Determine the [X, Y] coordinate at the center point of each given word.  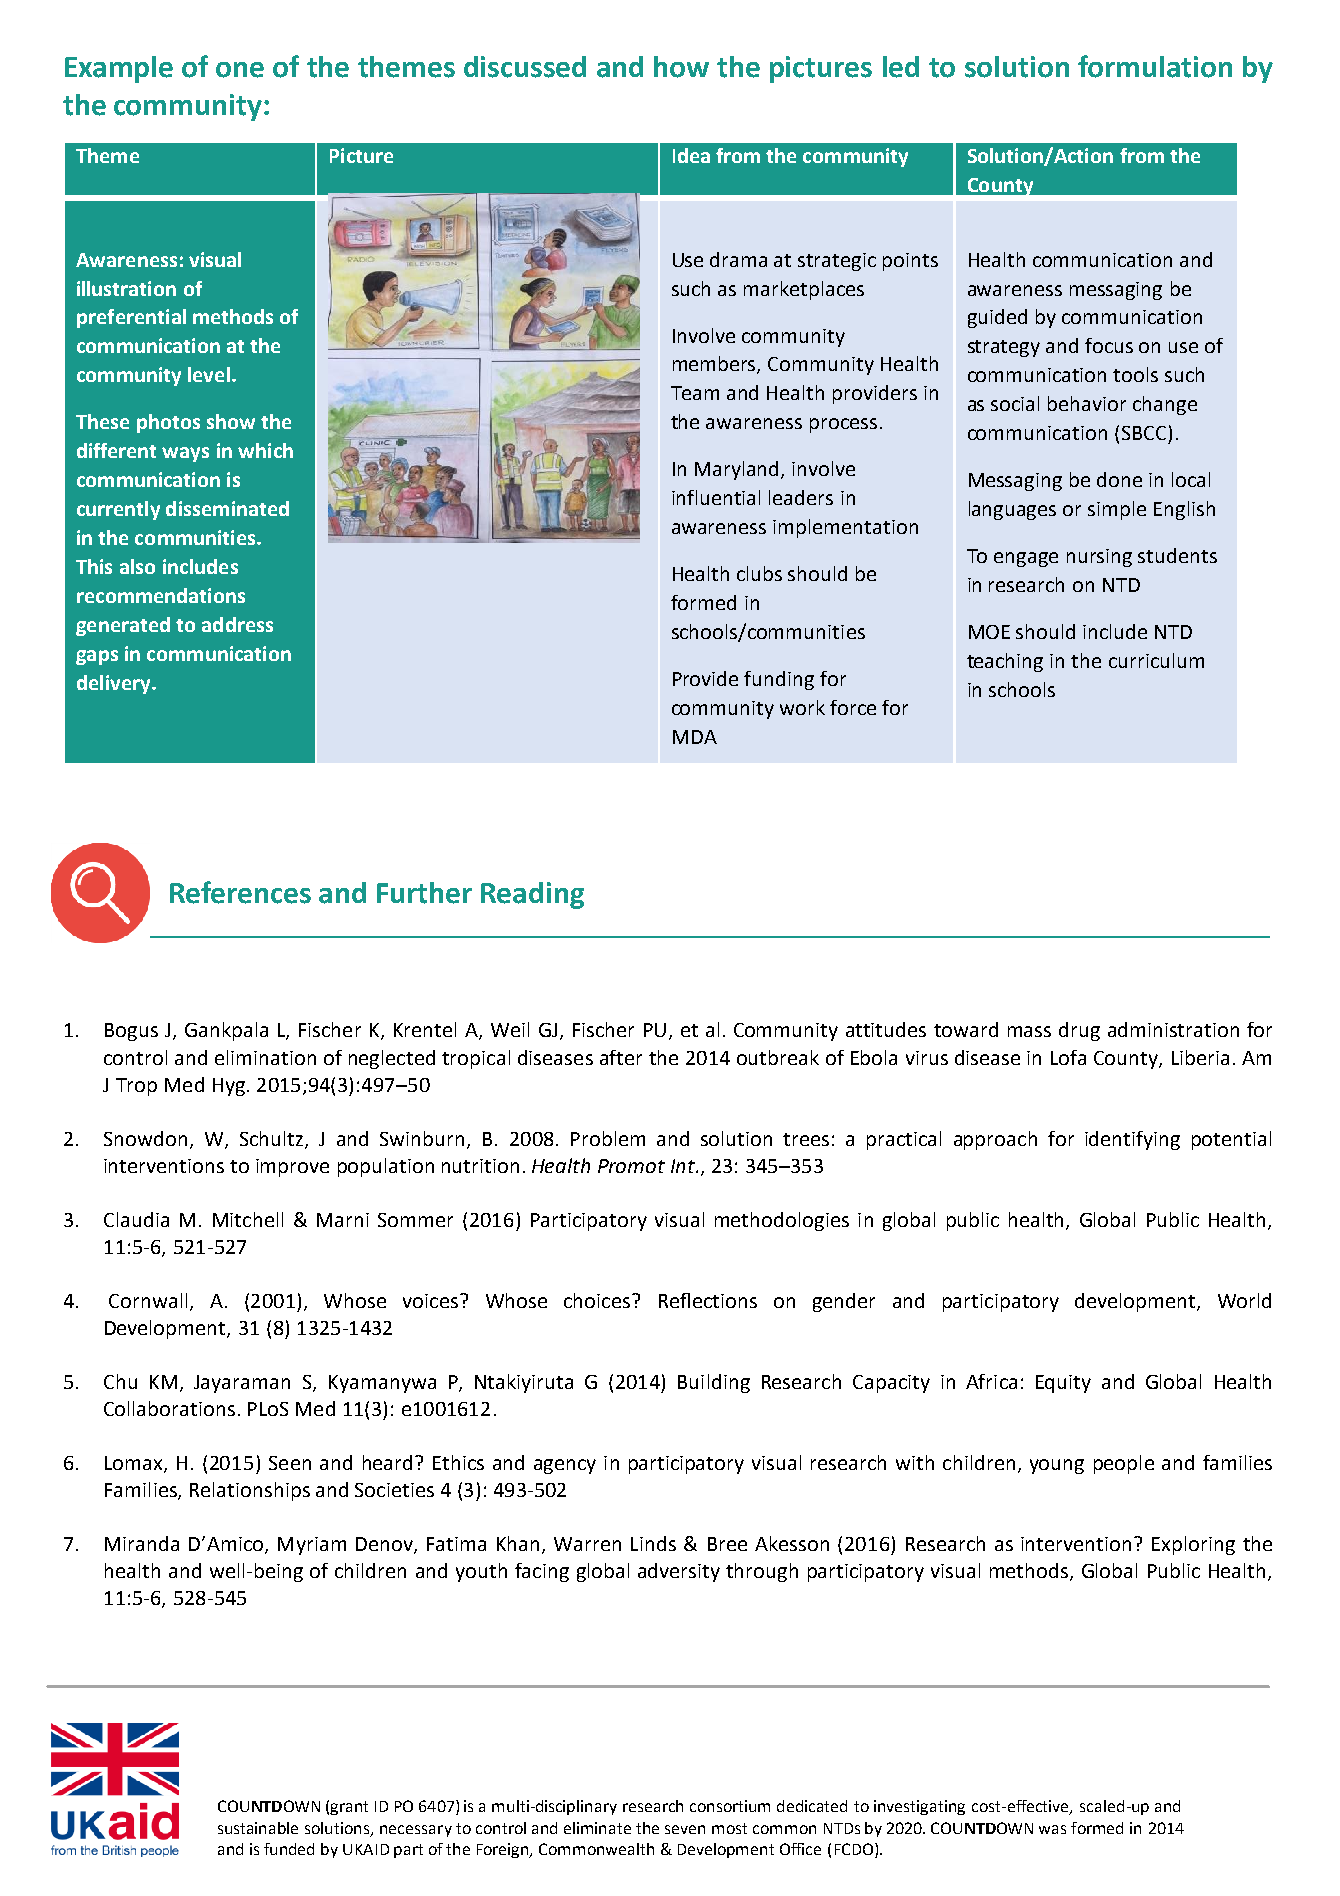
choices [598, 1300]
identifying [1132, 1140]
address [237, 624]
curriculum [1156, 660]
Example [119, 69]
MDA [695, 737]
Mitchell [248, 1219]
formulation [1155, 66]
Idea [691, 155]
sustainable [258, 1828]
